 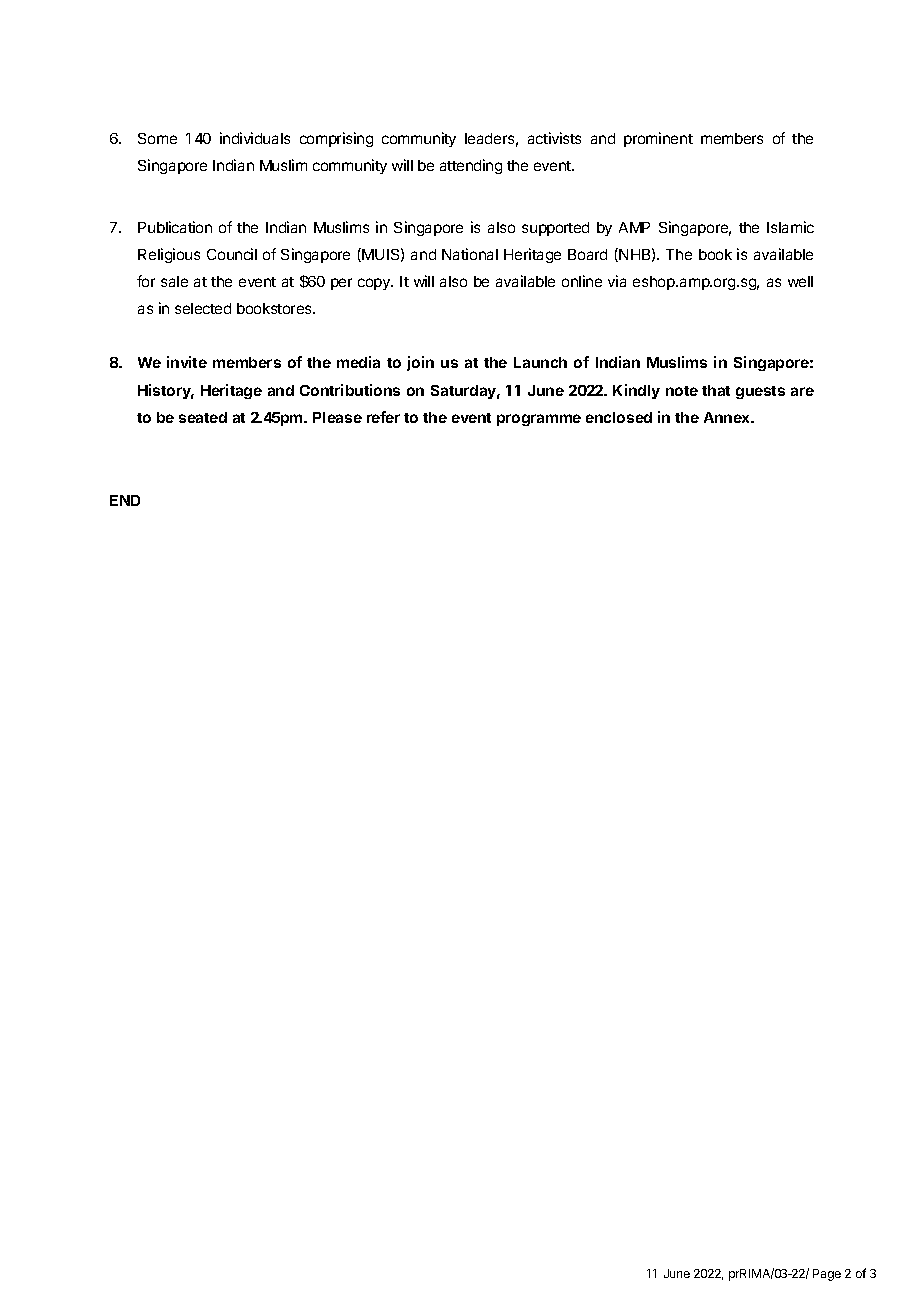 I want to click on programme, so click(x=539, y=420).
